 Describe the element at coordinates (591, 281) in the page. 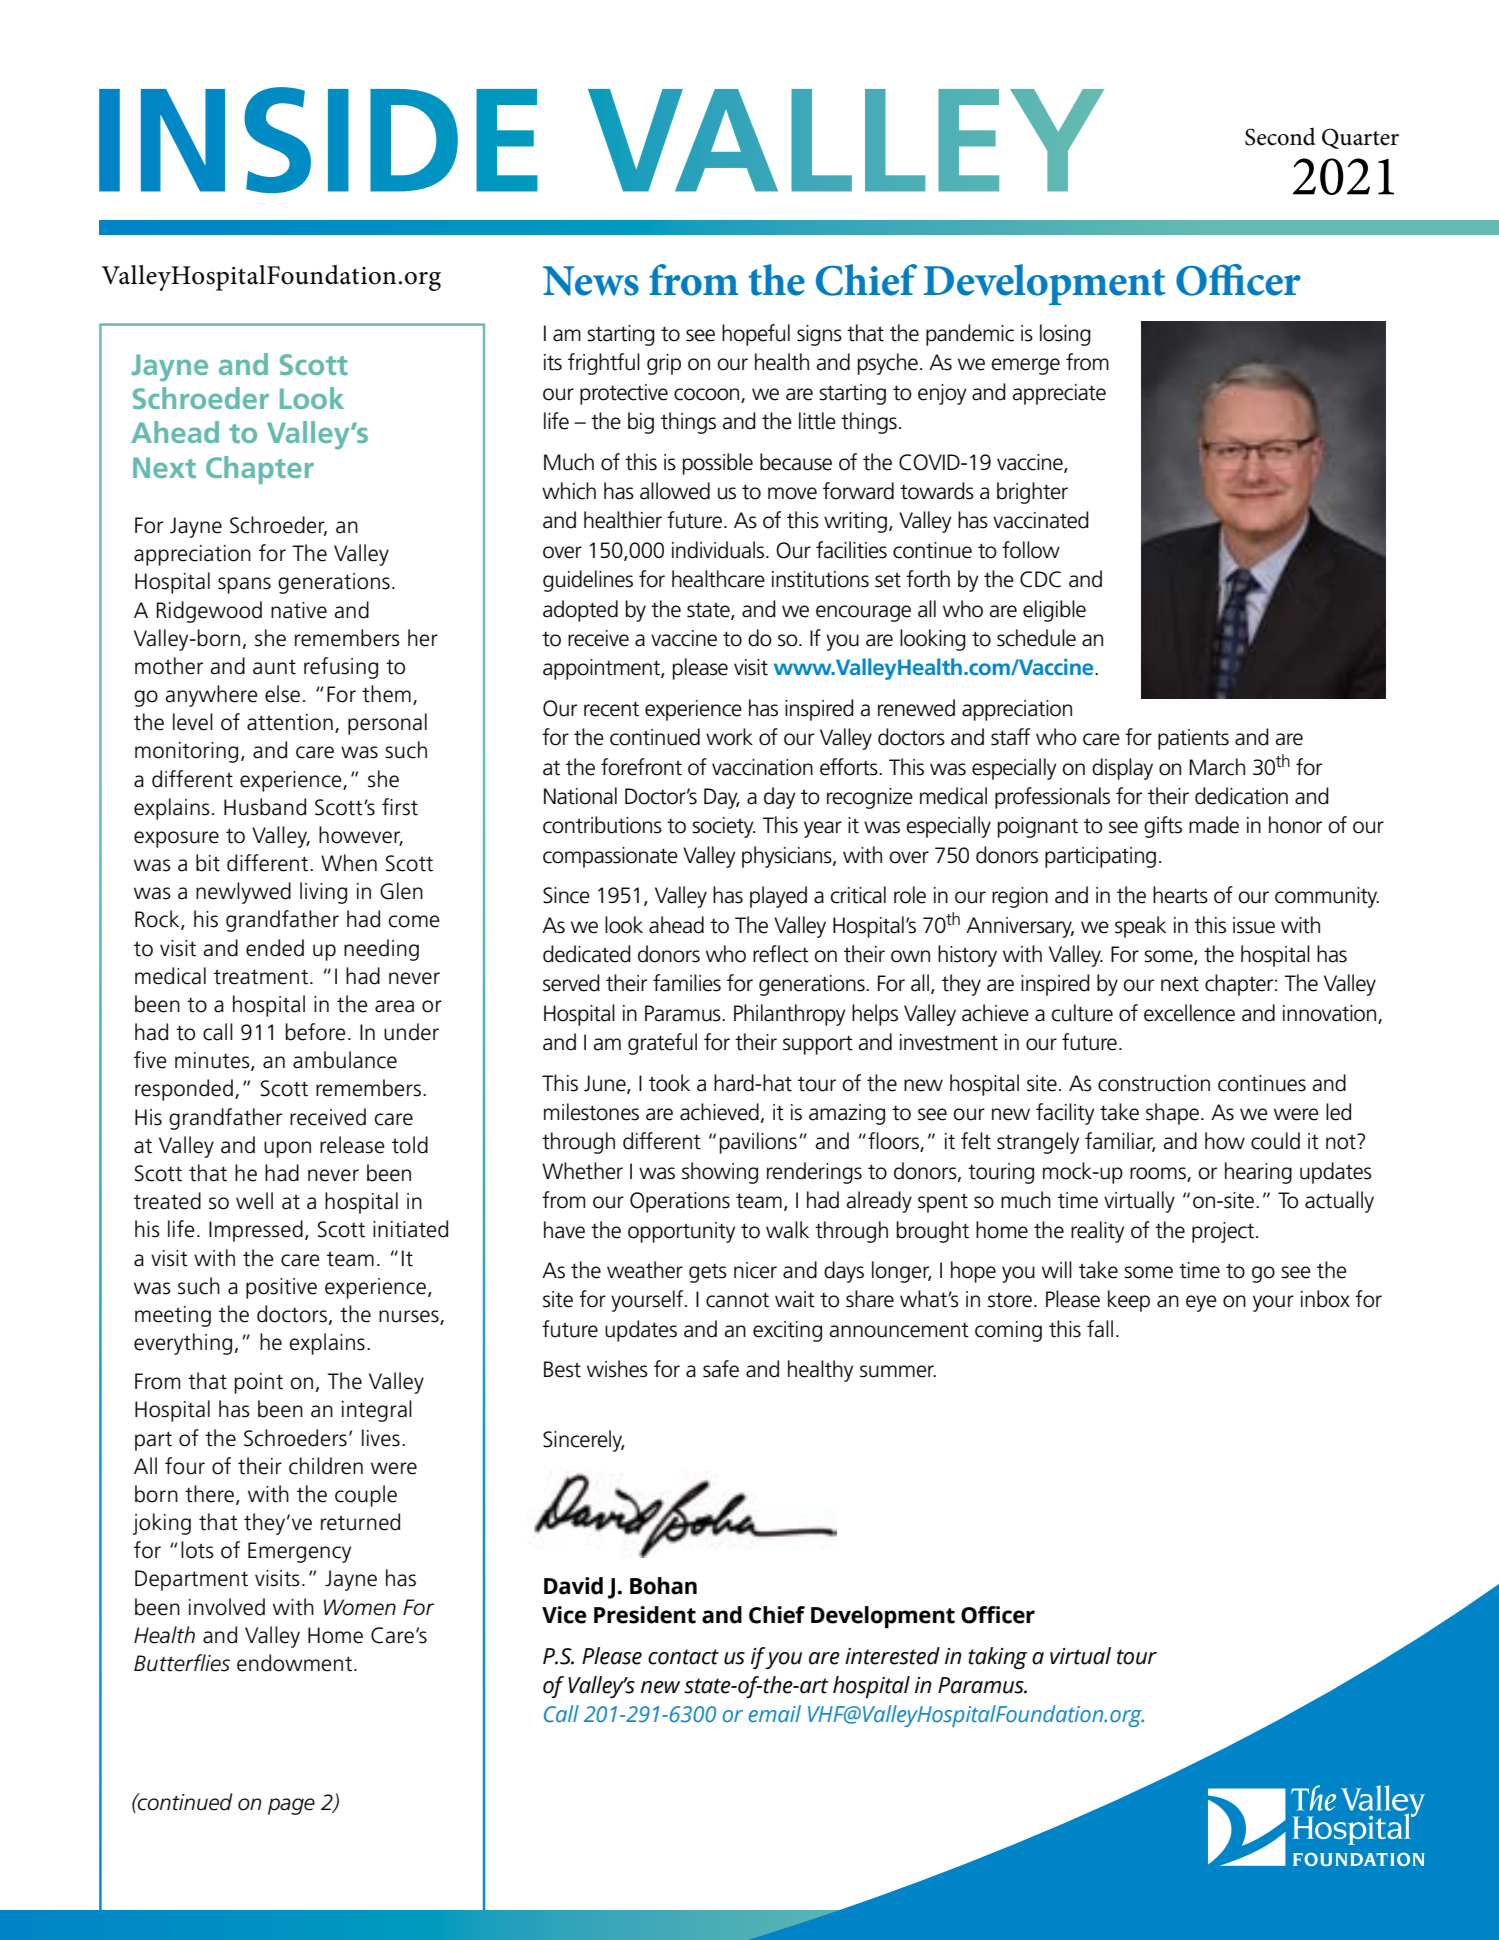

I see `News` at that location.
